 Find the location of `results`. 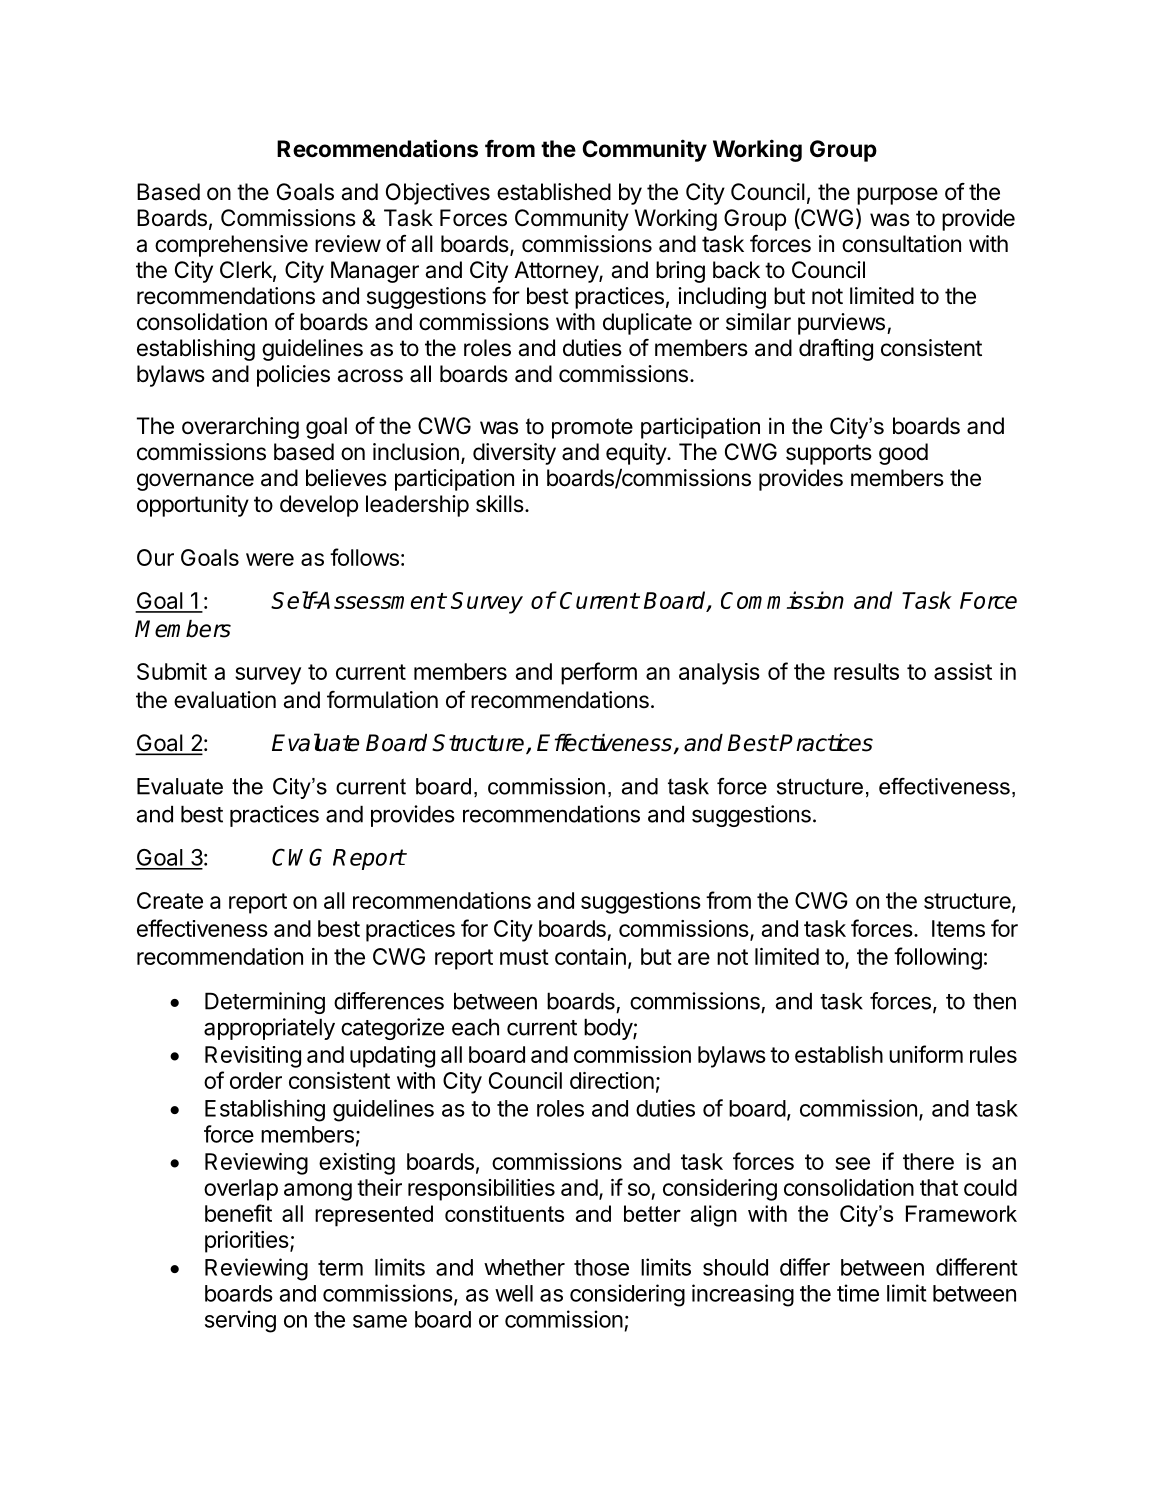

results is located at coordinates (866, 671).
